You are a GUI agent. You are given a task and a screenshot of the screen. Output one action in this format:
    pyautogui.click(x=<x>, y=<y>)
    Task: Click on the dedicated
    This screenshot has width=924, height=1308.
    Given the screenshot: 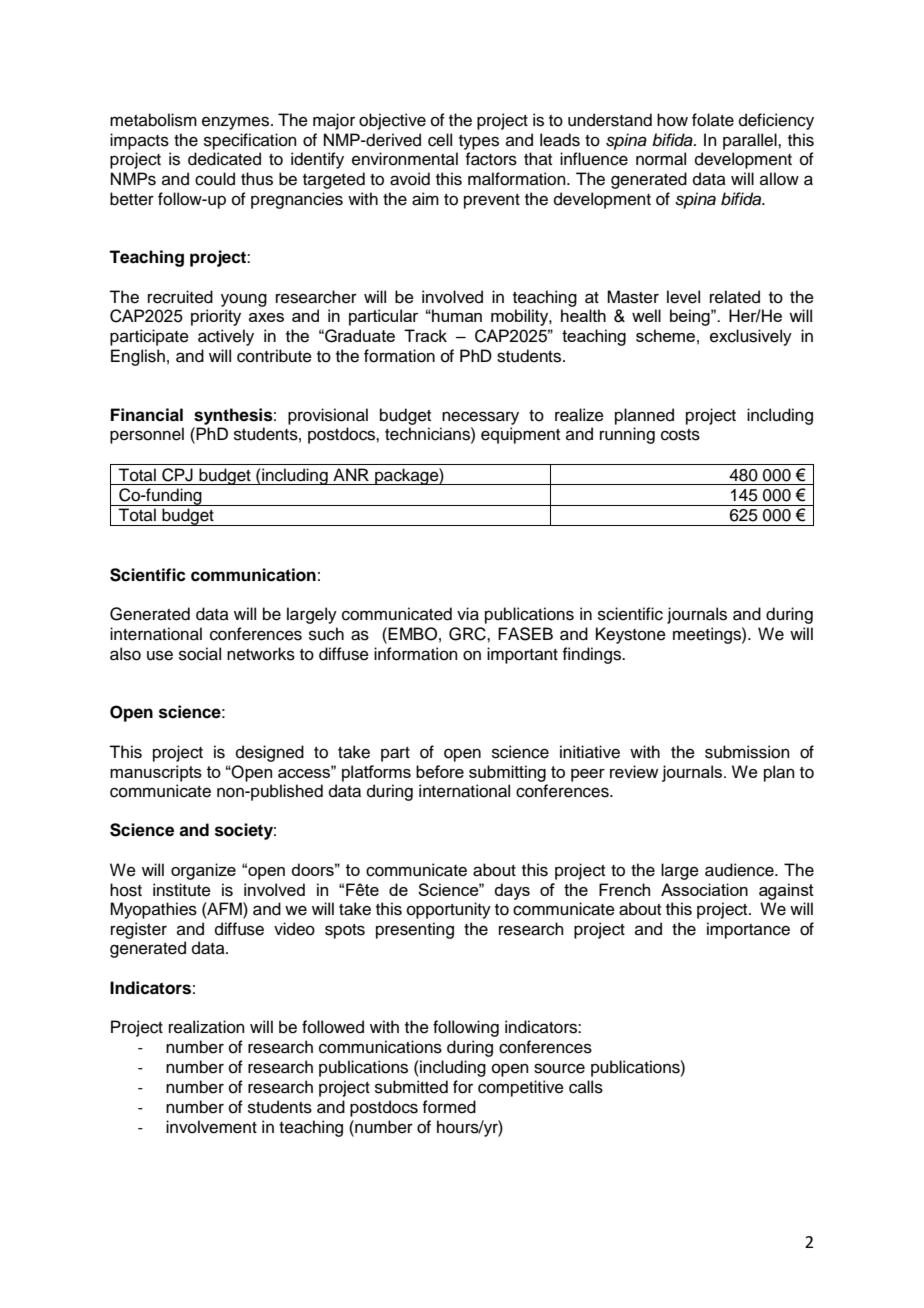 What is the action you would take?
    pyautogui.click(x=224, y=159)
